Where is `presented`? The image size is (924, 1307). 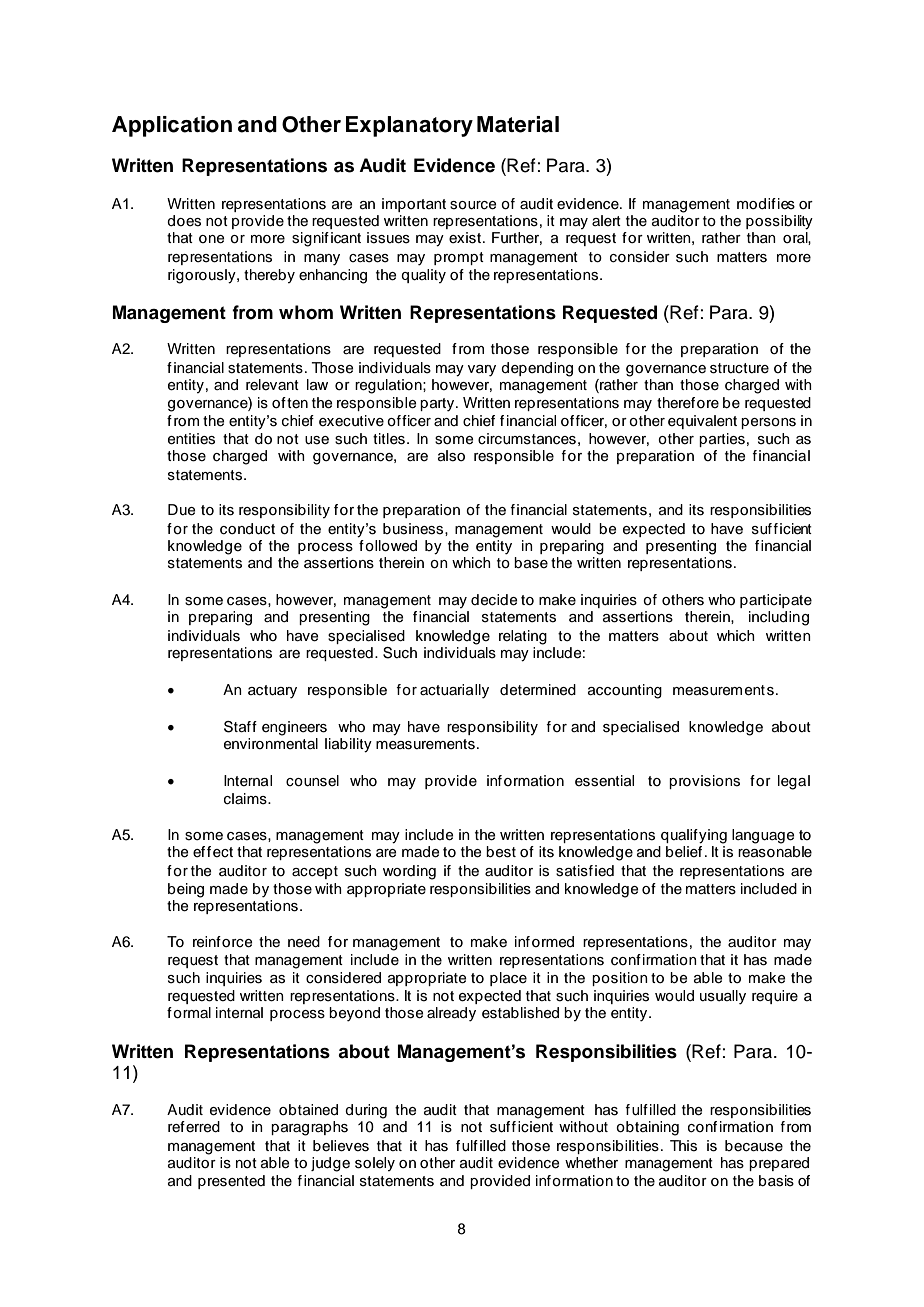 presented is located at coordinates (231, 1182).
